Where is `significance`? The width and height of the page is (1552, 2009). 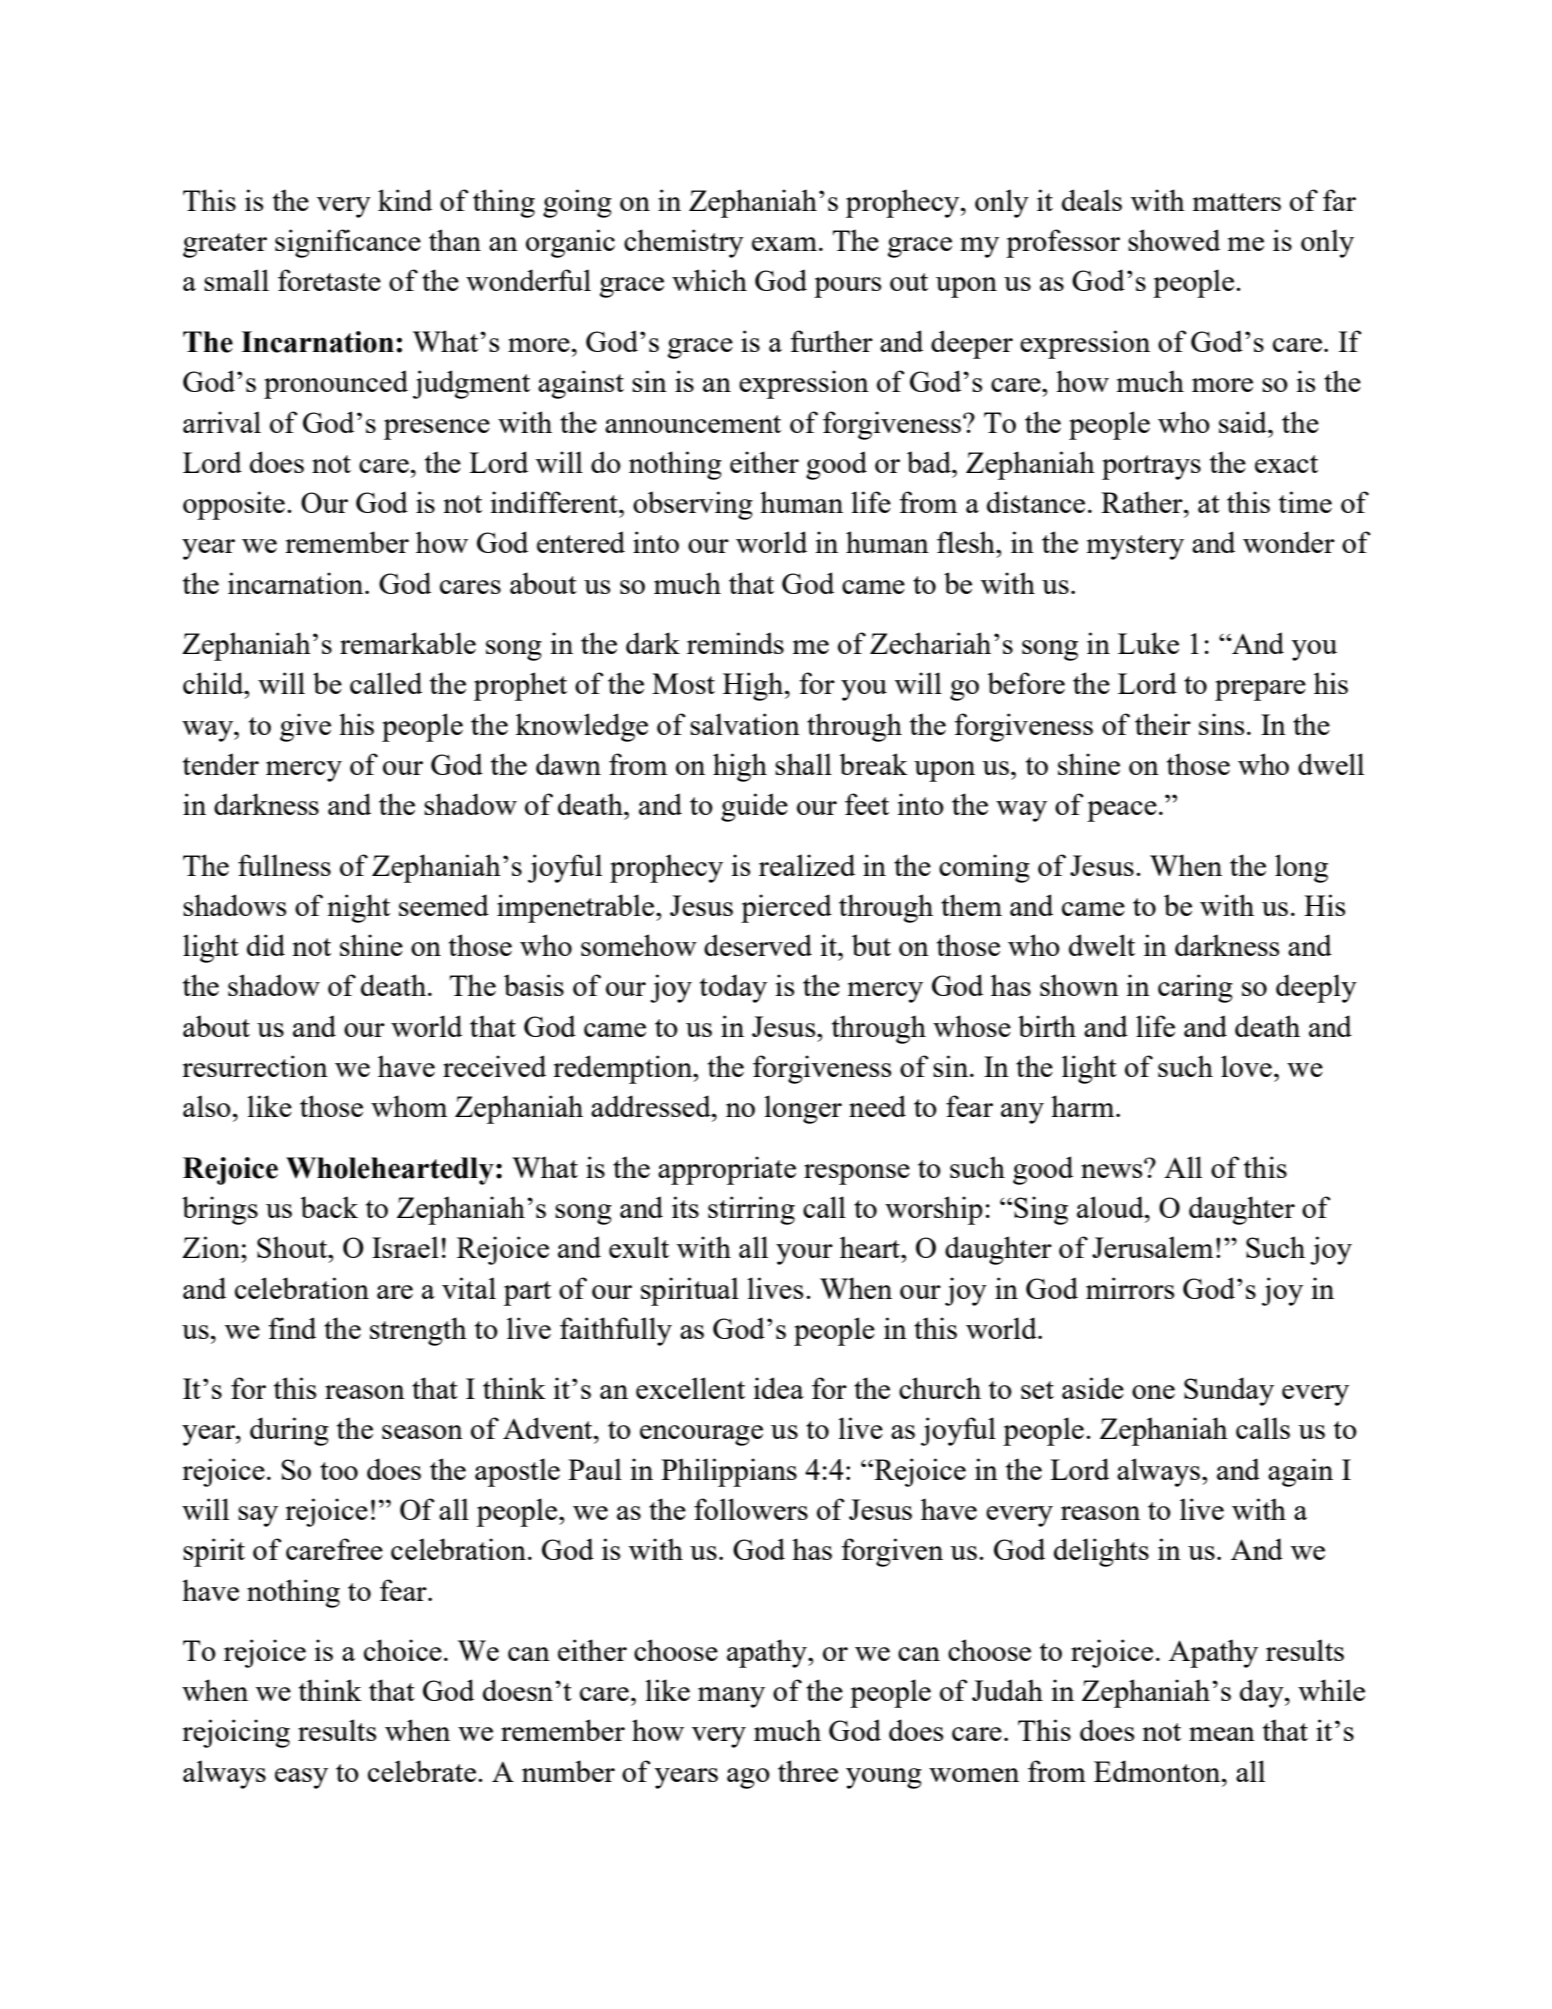 significance is located at coordinates (348, 243).
